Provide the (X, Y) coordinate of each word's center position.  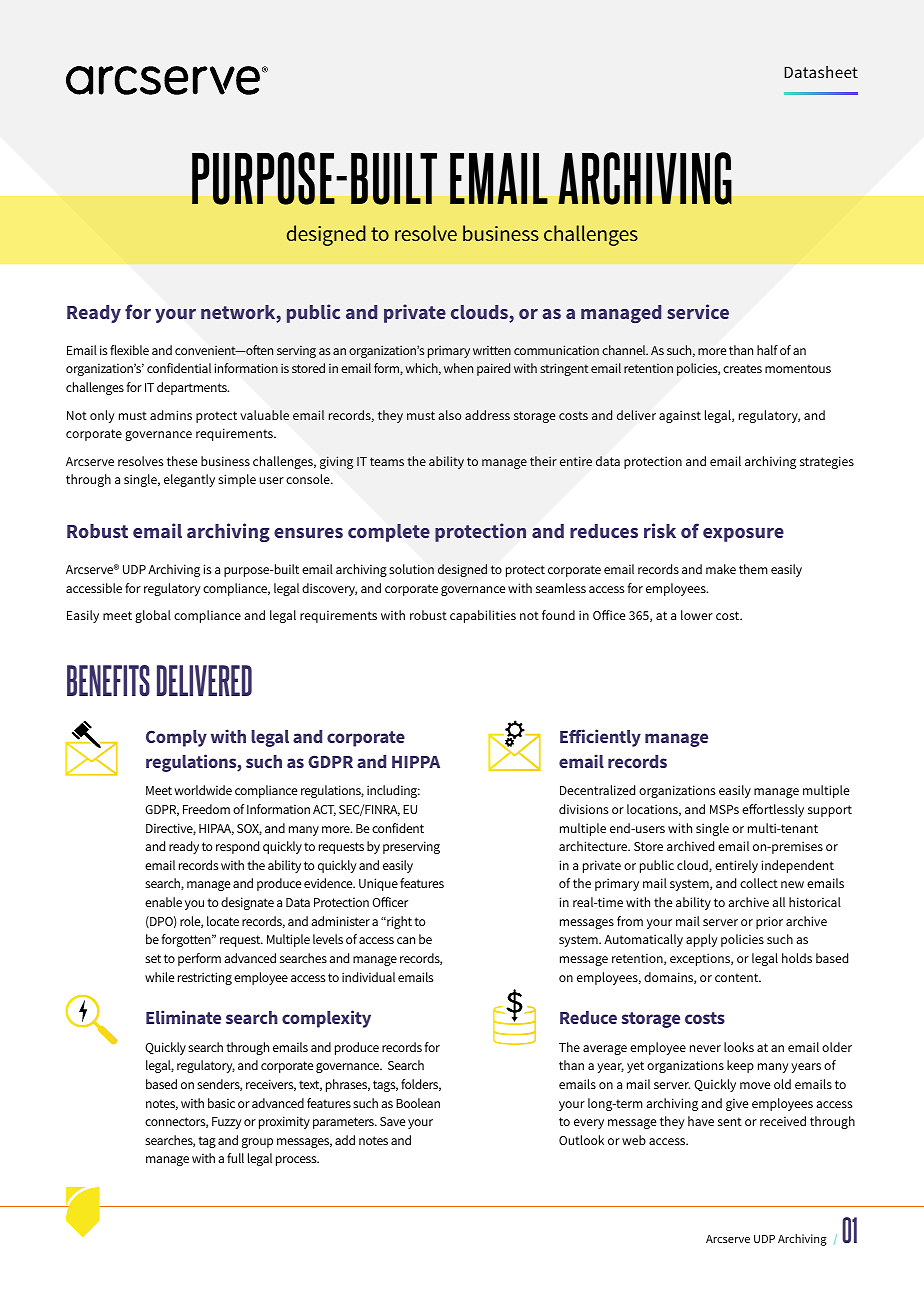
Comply (176, 738)
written (492, 350)
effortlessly (773, 810)
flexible (129, 350)
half (767, 350)
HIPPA (416, 762)
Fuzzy (227, 1123)
